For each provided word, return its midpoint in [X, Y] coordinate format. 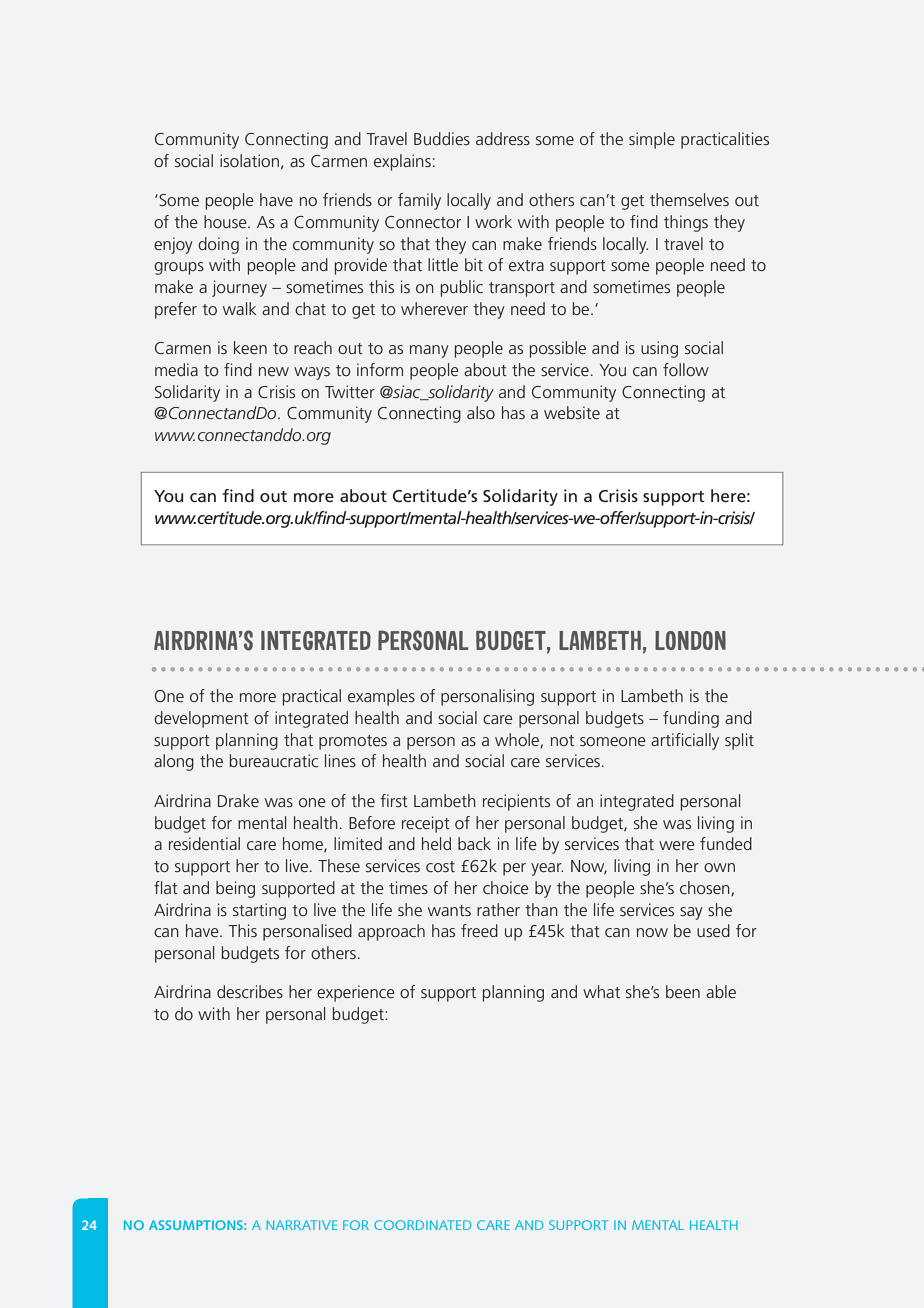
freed [479, 930]
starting [259, 911]
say [691, 913]
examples [381, 697]
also [481, 412]
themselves [689, 199]
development [201, 719]
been [683, 991]
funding [691, 719]
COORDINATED [422, 1225]
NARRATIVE [301, 1225]
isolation [249, 160]
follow [686, 369]
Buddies [442, 138]
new [274, 371]
